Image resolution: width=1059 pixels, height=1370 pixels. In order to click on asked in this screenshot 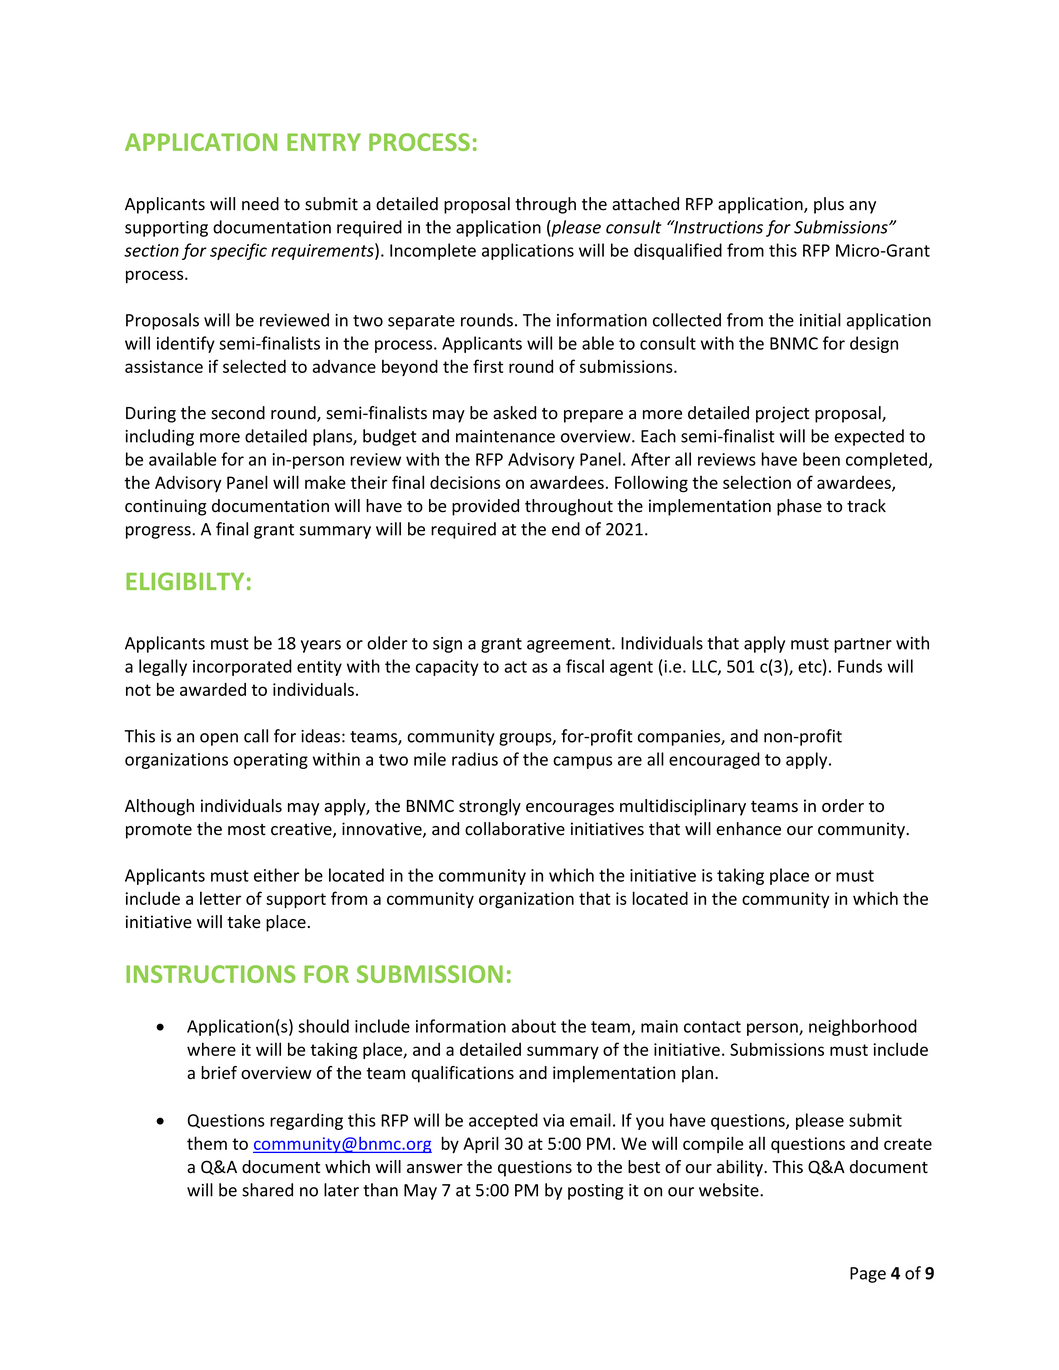, I will do `click(514, 413)`.
